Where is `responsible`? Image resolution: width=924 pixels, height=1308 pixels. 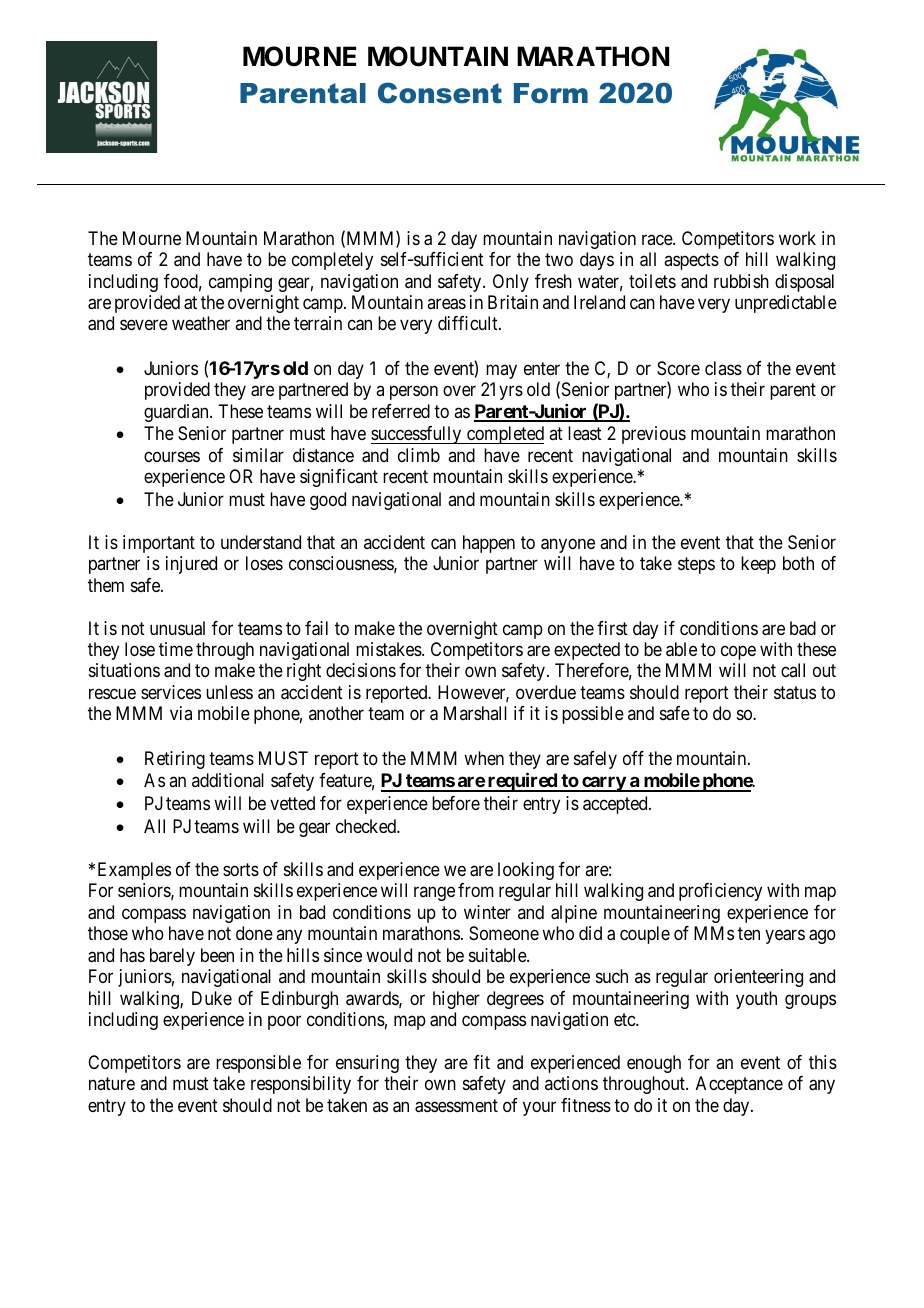
responsible is located at coordinates (258, 1064).
